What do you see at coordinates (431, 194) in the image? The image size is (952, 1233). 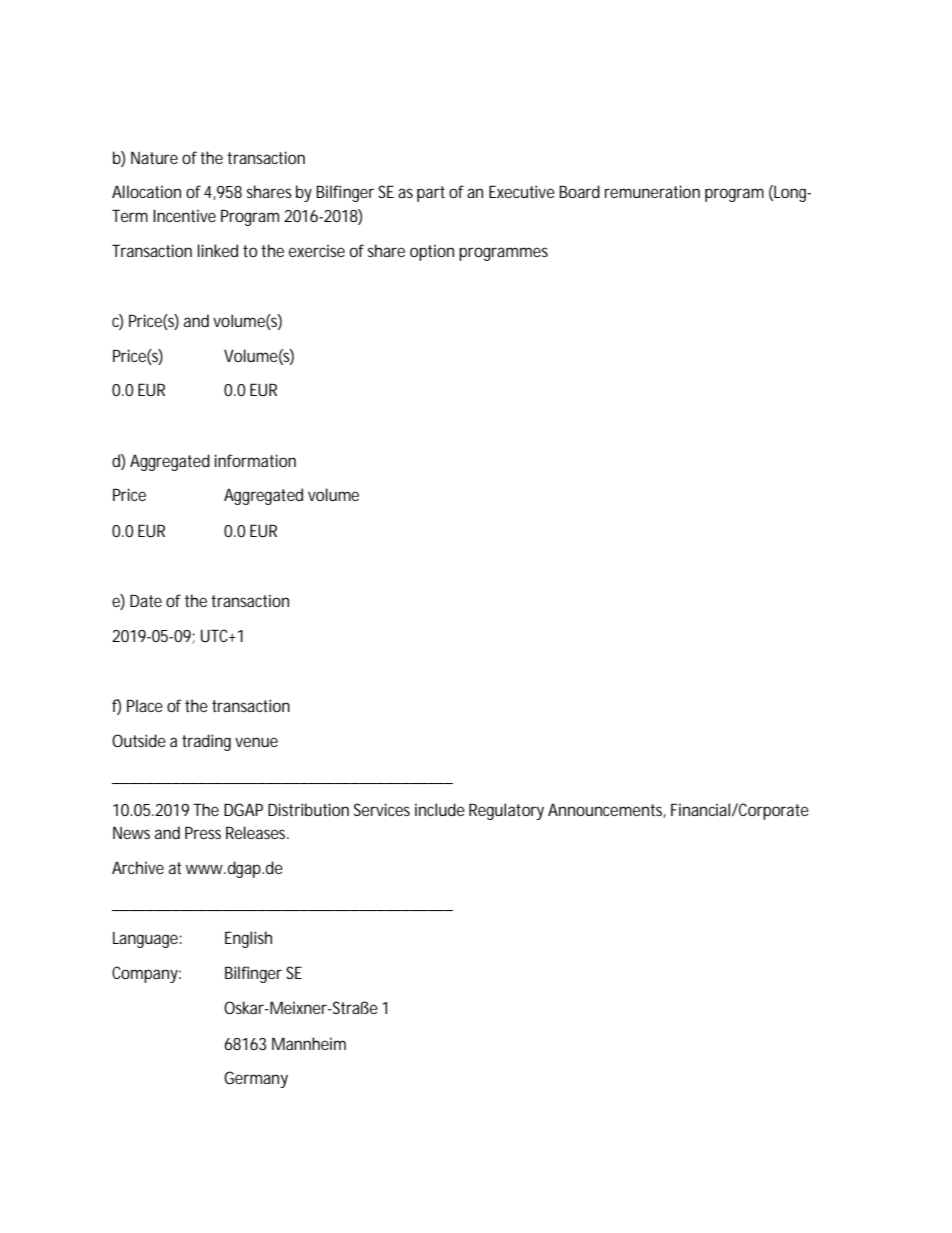 I see `part` at bounding box center [431, 194].
